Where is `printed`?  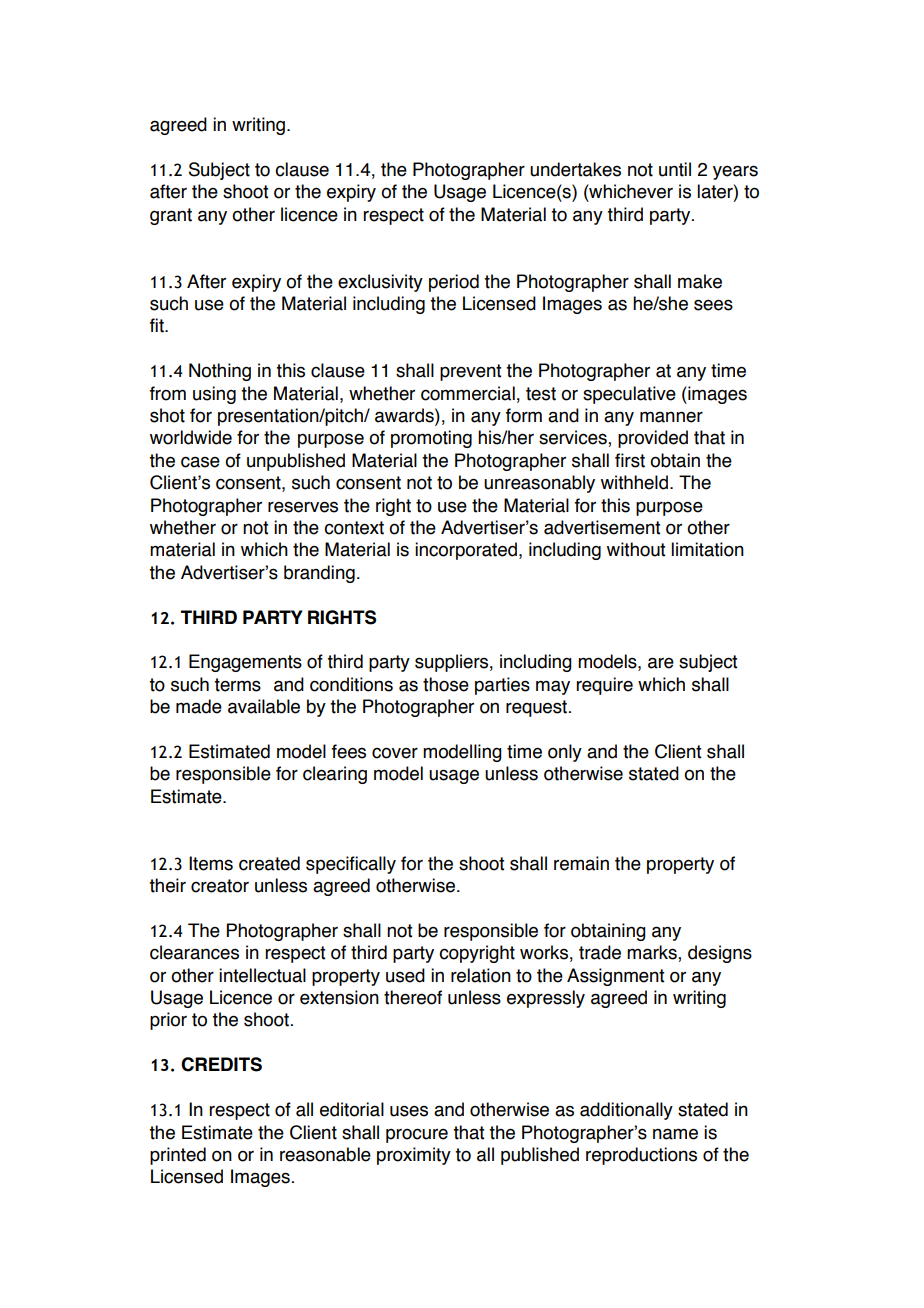 printed is located at coordinates (178, 1156).
